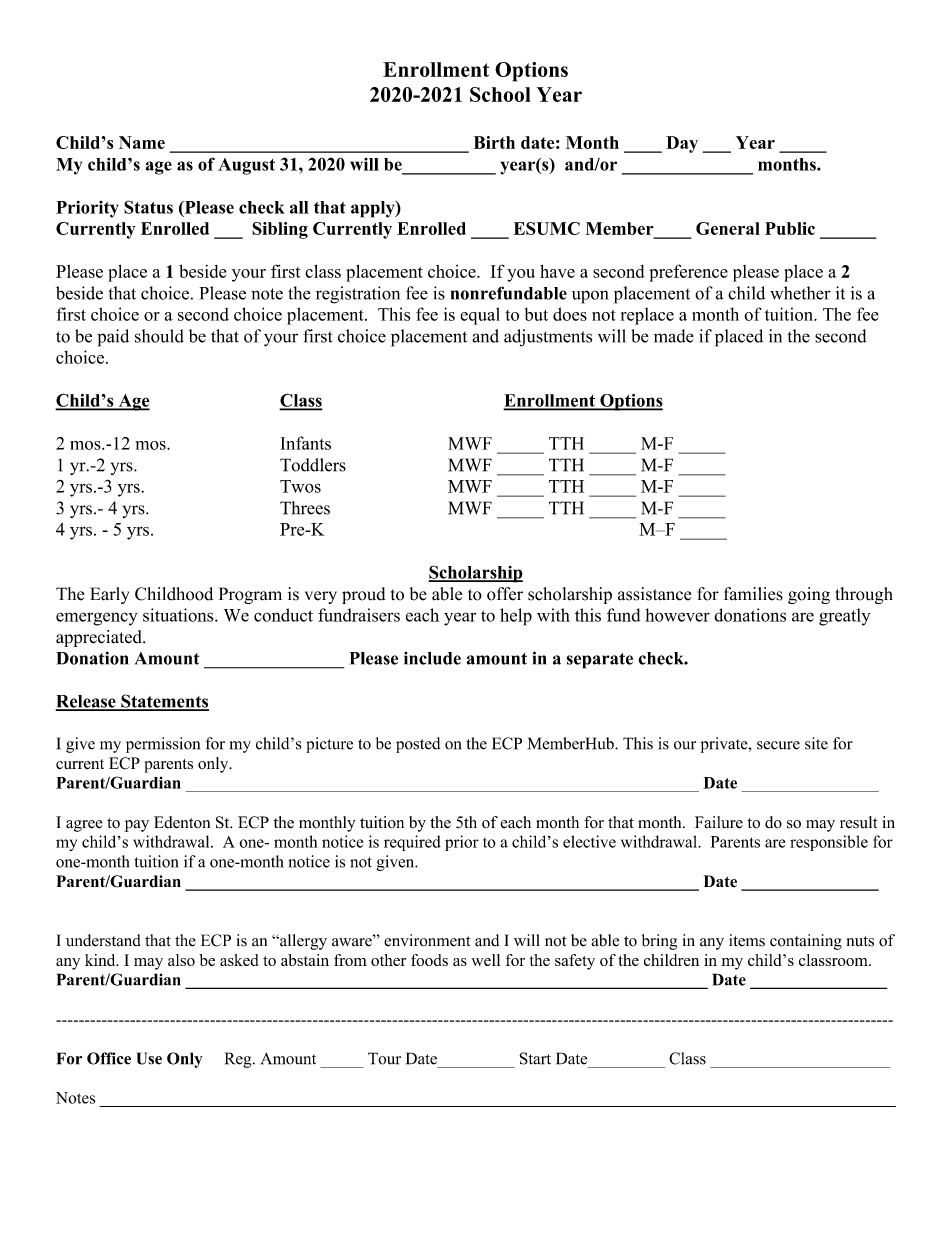 This image has height=1233, width=952. Describe the element at coordinates (674, 336) in the image. I see `made` at that location.
